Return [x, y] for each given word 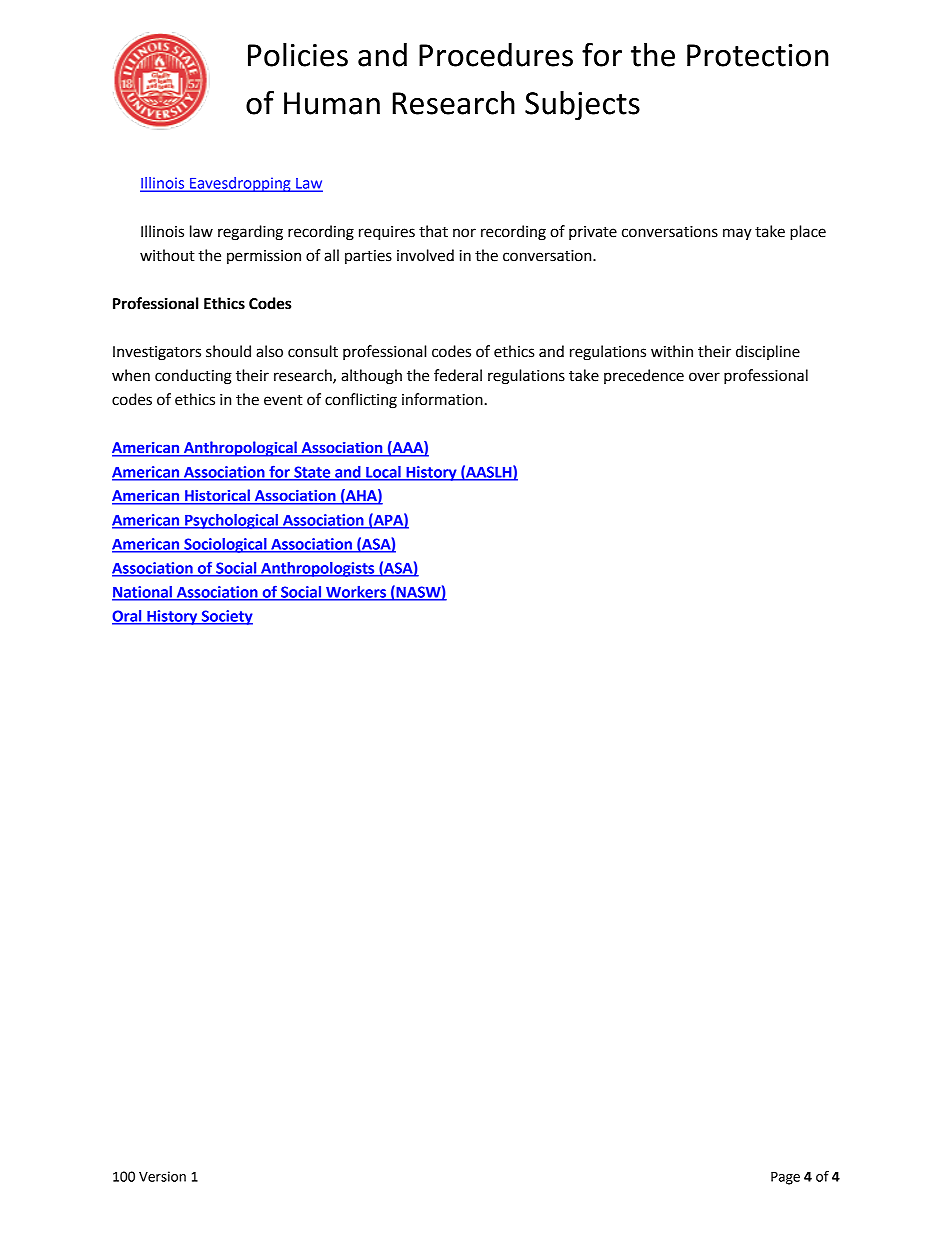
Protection [757, 55]
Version [162, 1176]
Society [226, 617]
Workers [356, 593]
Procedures [496, 55]
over [704, 377]
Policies [298, 55]
